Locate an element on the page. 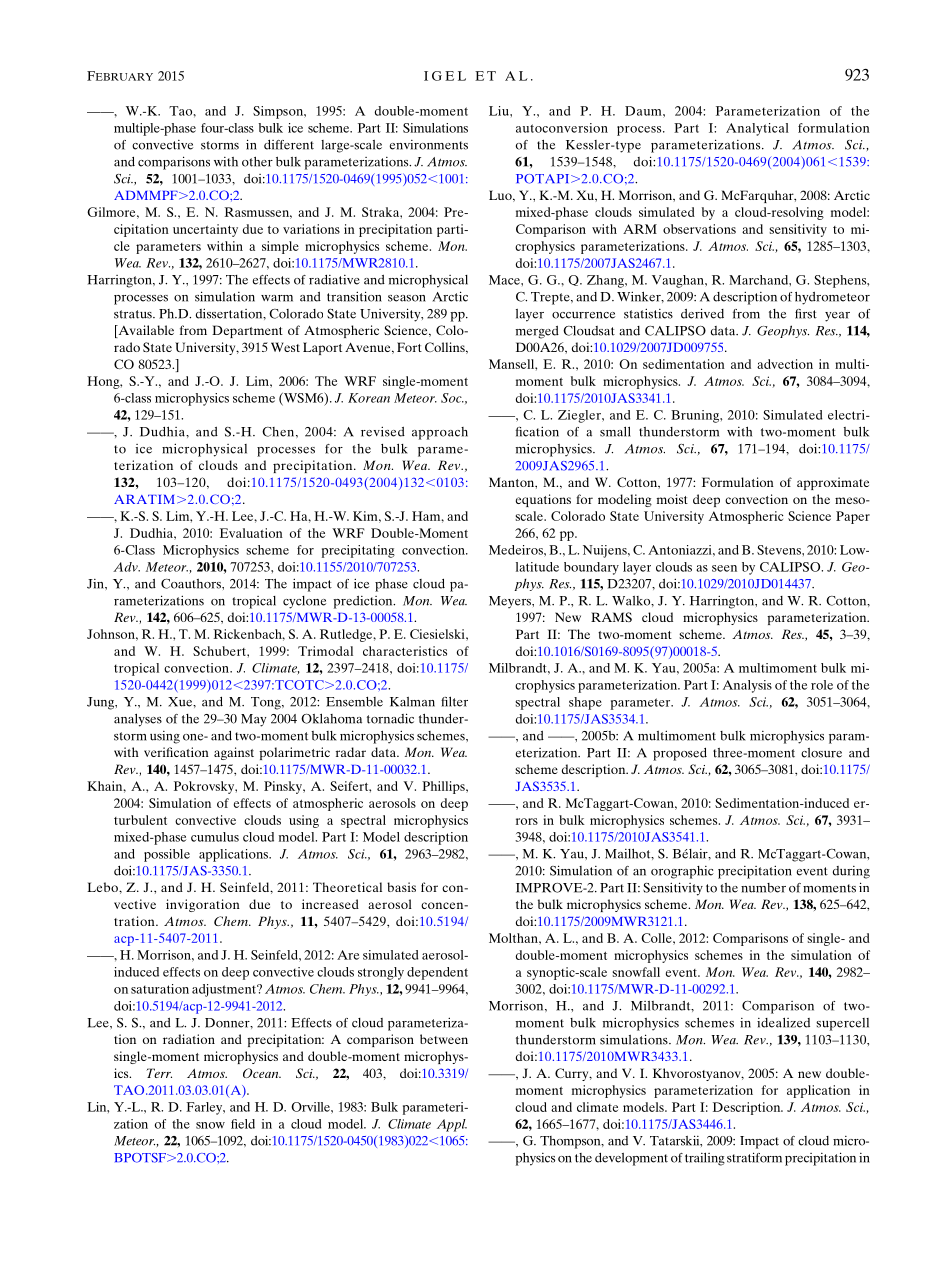 The height and width of the page is (1271, 952). Meyers is located at coordinates (511, 602).
